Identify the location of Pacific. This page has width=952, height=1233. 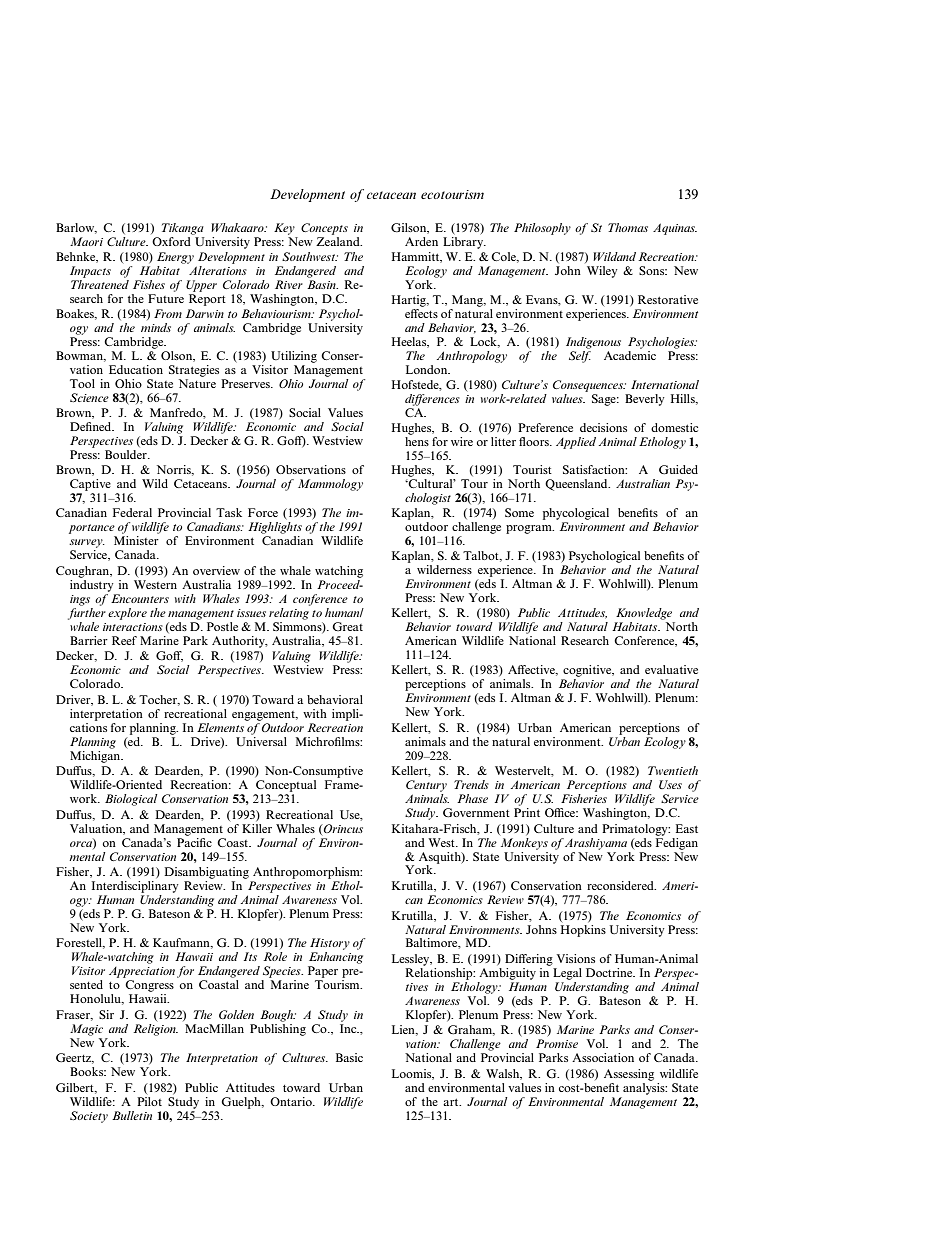
(194, 841).
